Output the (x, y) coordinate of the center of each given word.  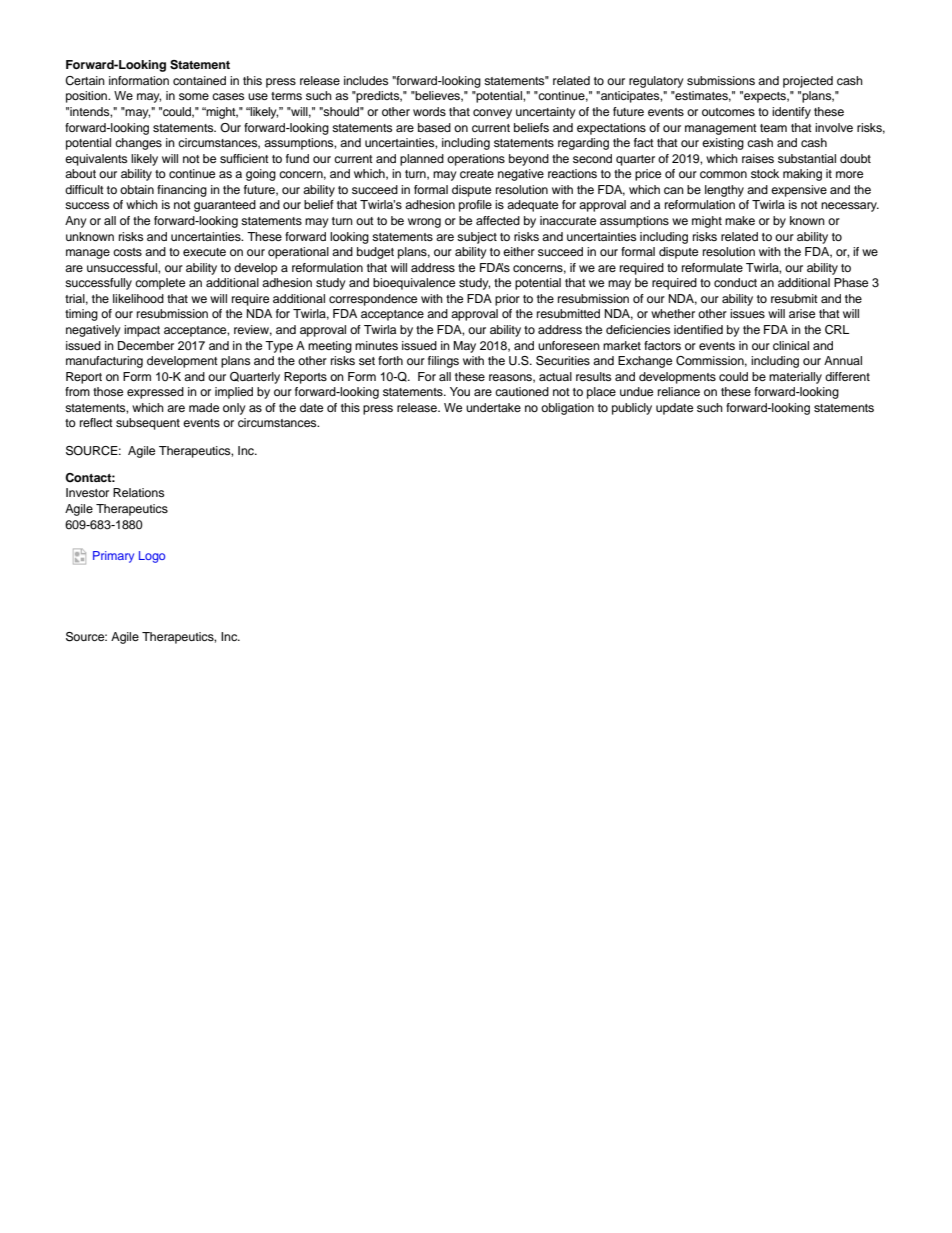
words (429, 111)
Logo (152, 557)
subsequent (148, 424)
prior (507, 300)
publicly (632, 409)
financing (182, 191)
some (194, 96)
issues (747, 313)
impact (142, 331)
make (740, 220)
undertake (493, 407)
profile (475, 206)
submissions (721, 80)
